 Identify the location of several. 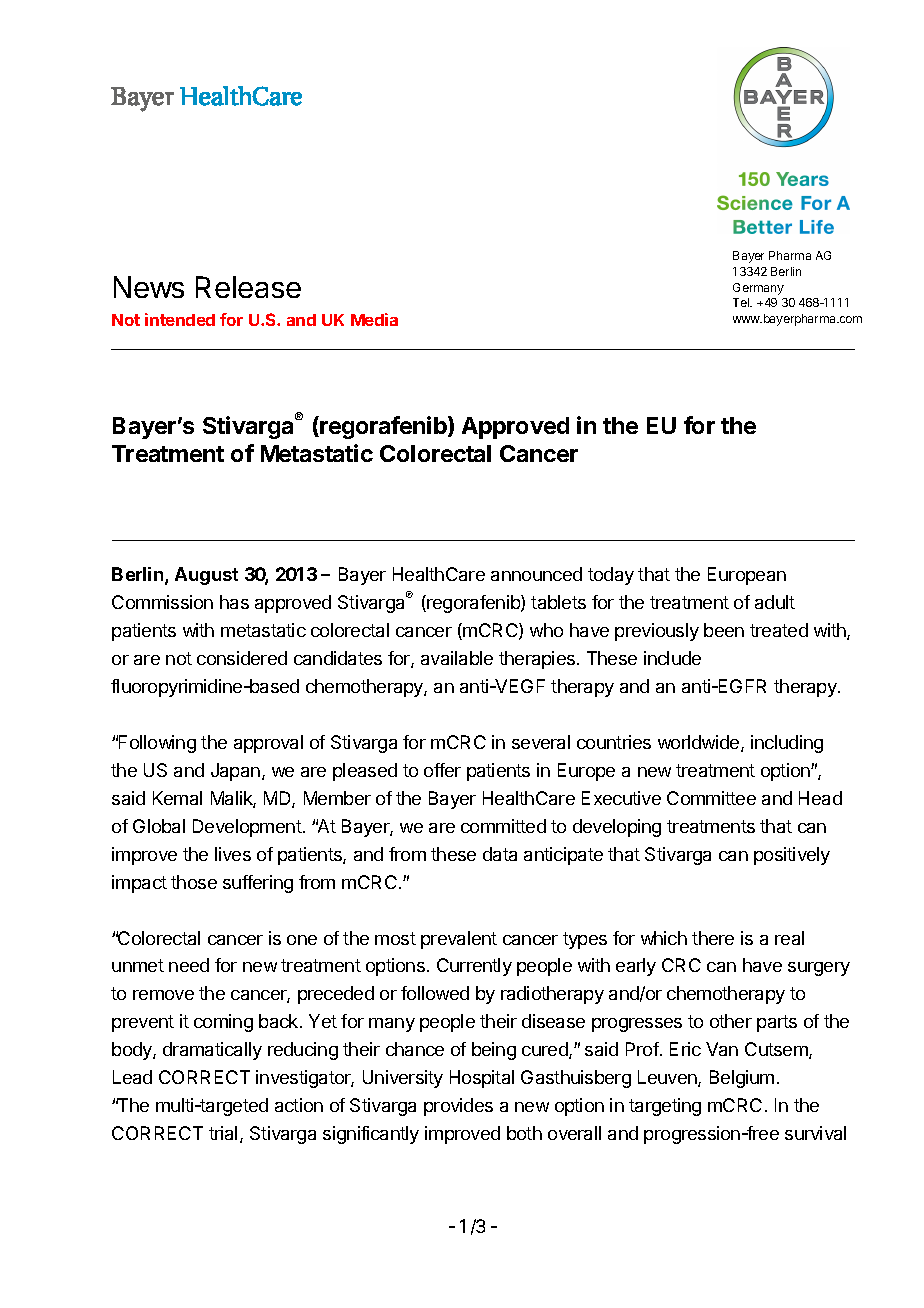
(541, 742).
